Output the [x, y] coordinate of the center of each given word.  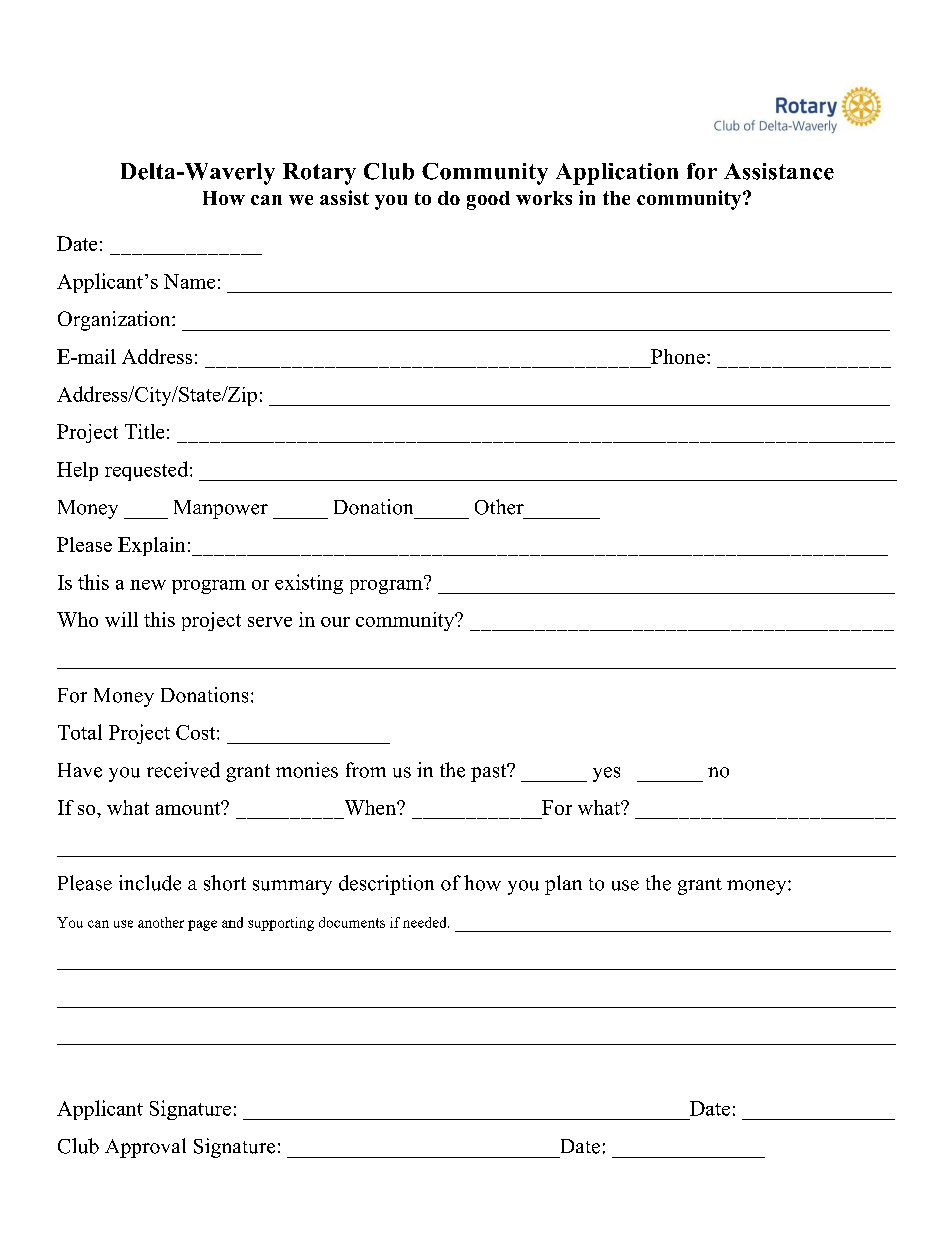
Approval [145, 1148]
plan [563, 885]
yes [606, 774]
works [544, 198]
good [488, 200]
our [335, 622]
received [183, 770]
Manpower [221, 509]
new [148, 585]
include [150, 883]
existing [309, 584]
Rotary [319, 174]
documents [352, 922]
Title [144, 431]
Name [189, 281]
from [366, 770]
